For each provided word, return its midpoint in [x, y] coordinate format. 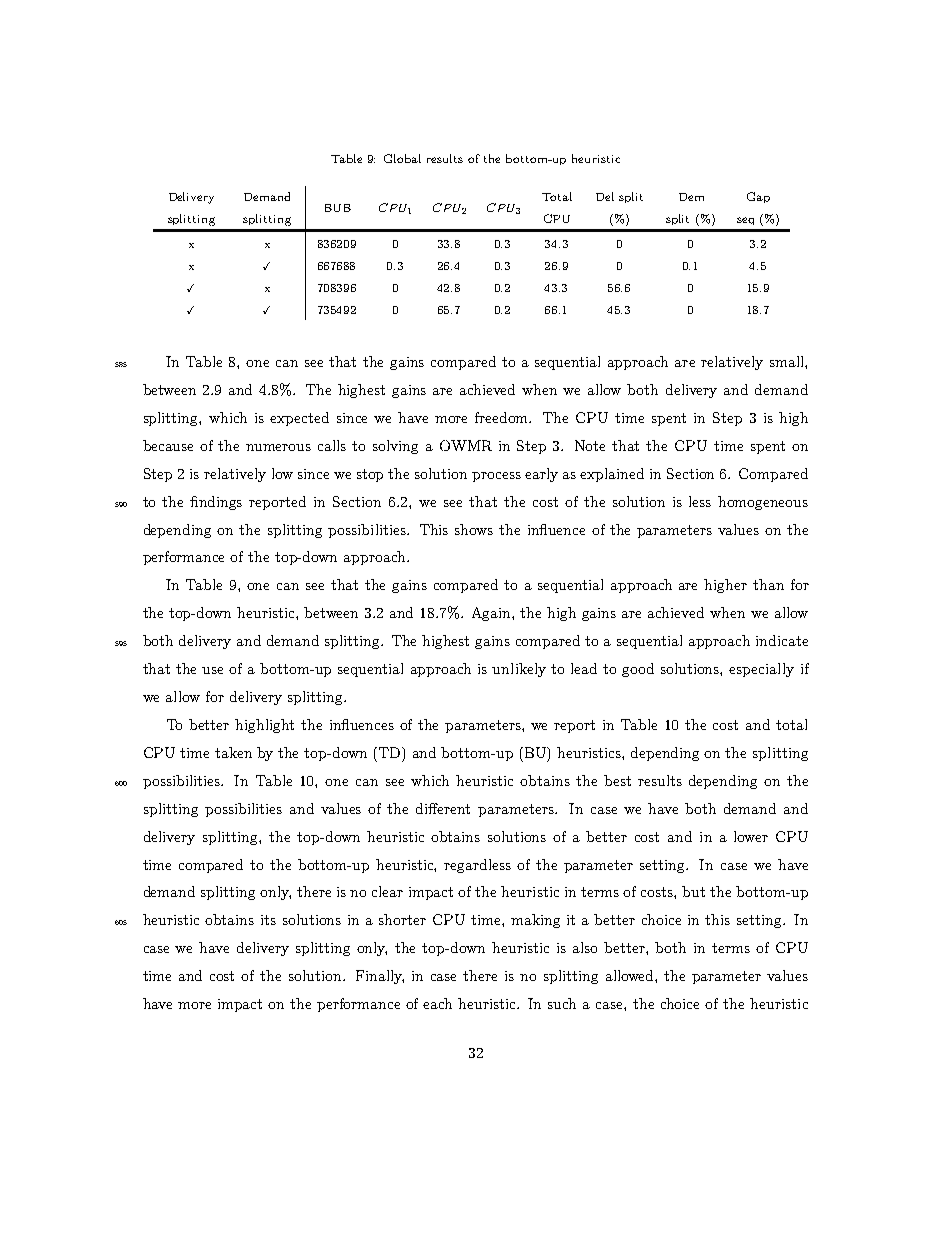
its [268, 920]
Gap [758, 197]
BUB [338, 208]
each [437, 1003]
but [693, 891]
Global [402, 158]
